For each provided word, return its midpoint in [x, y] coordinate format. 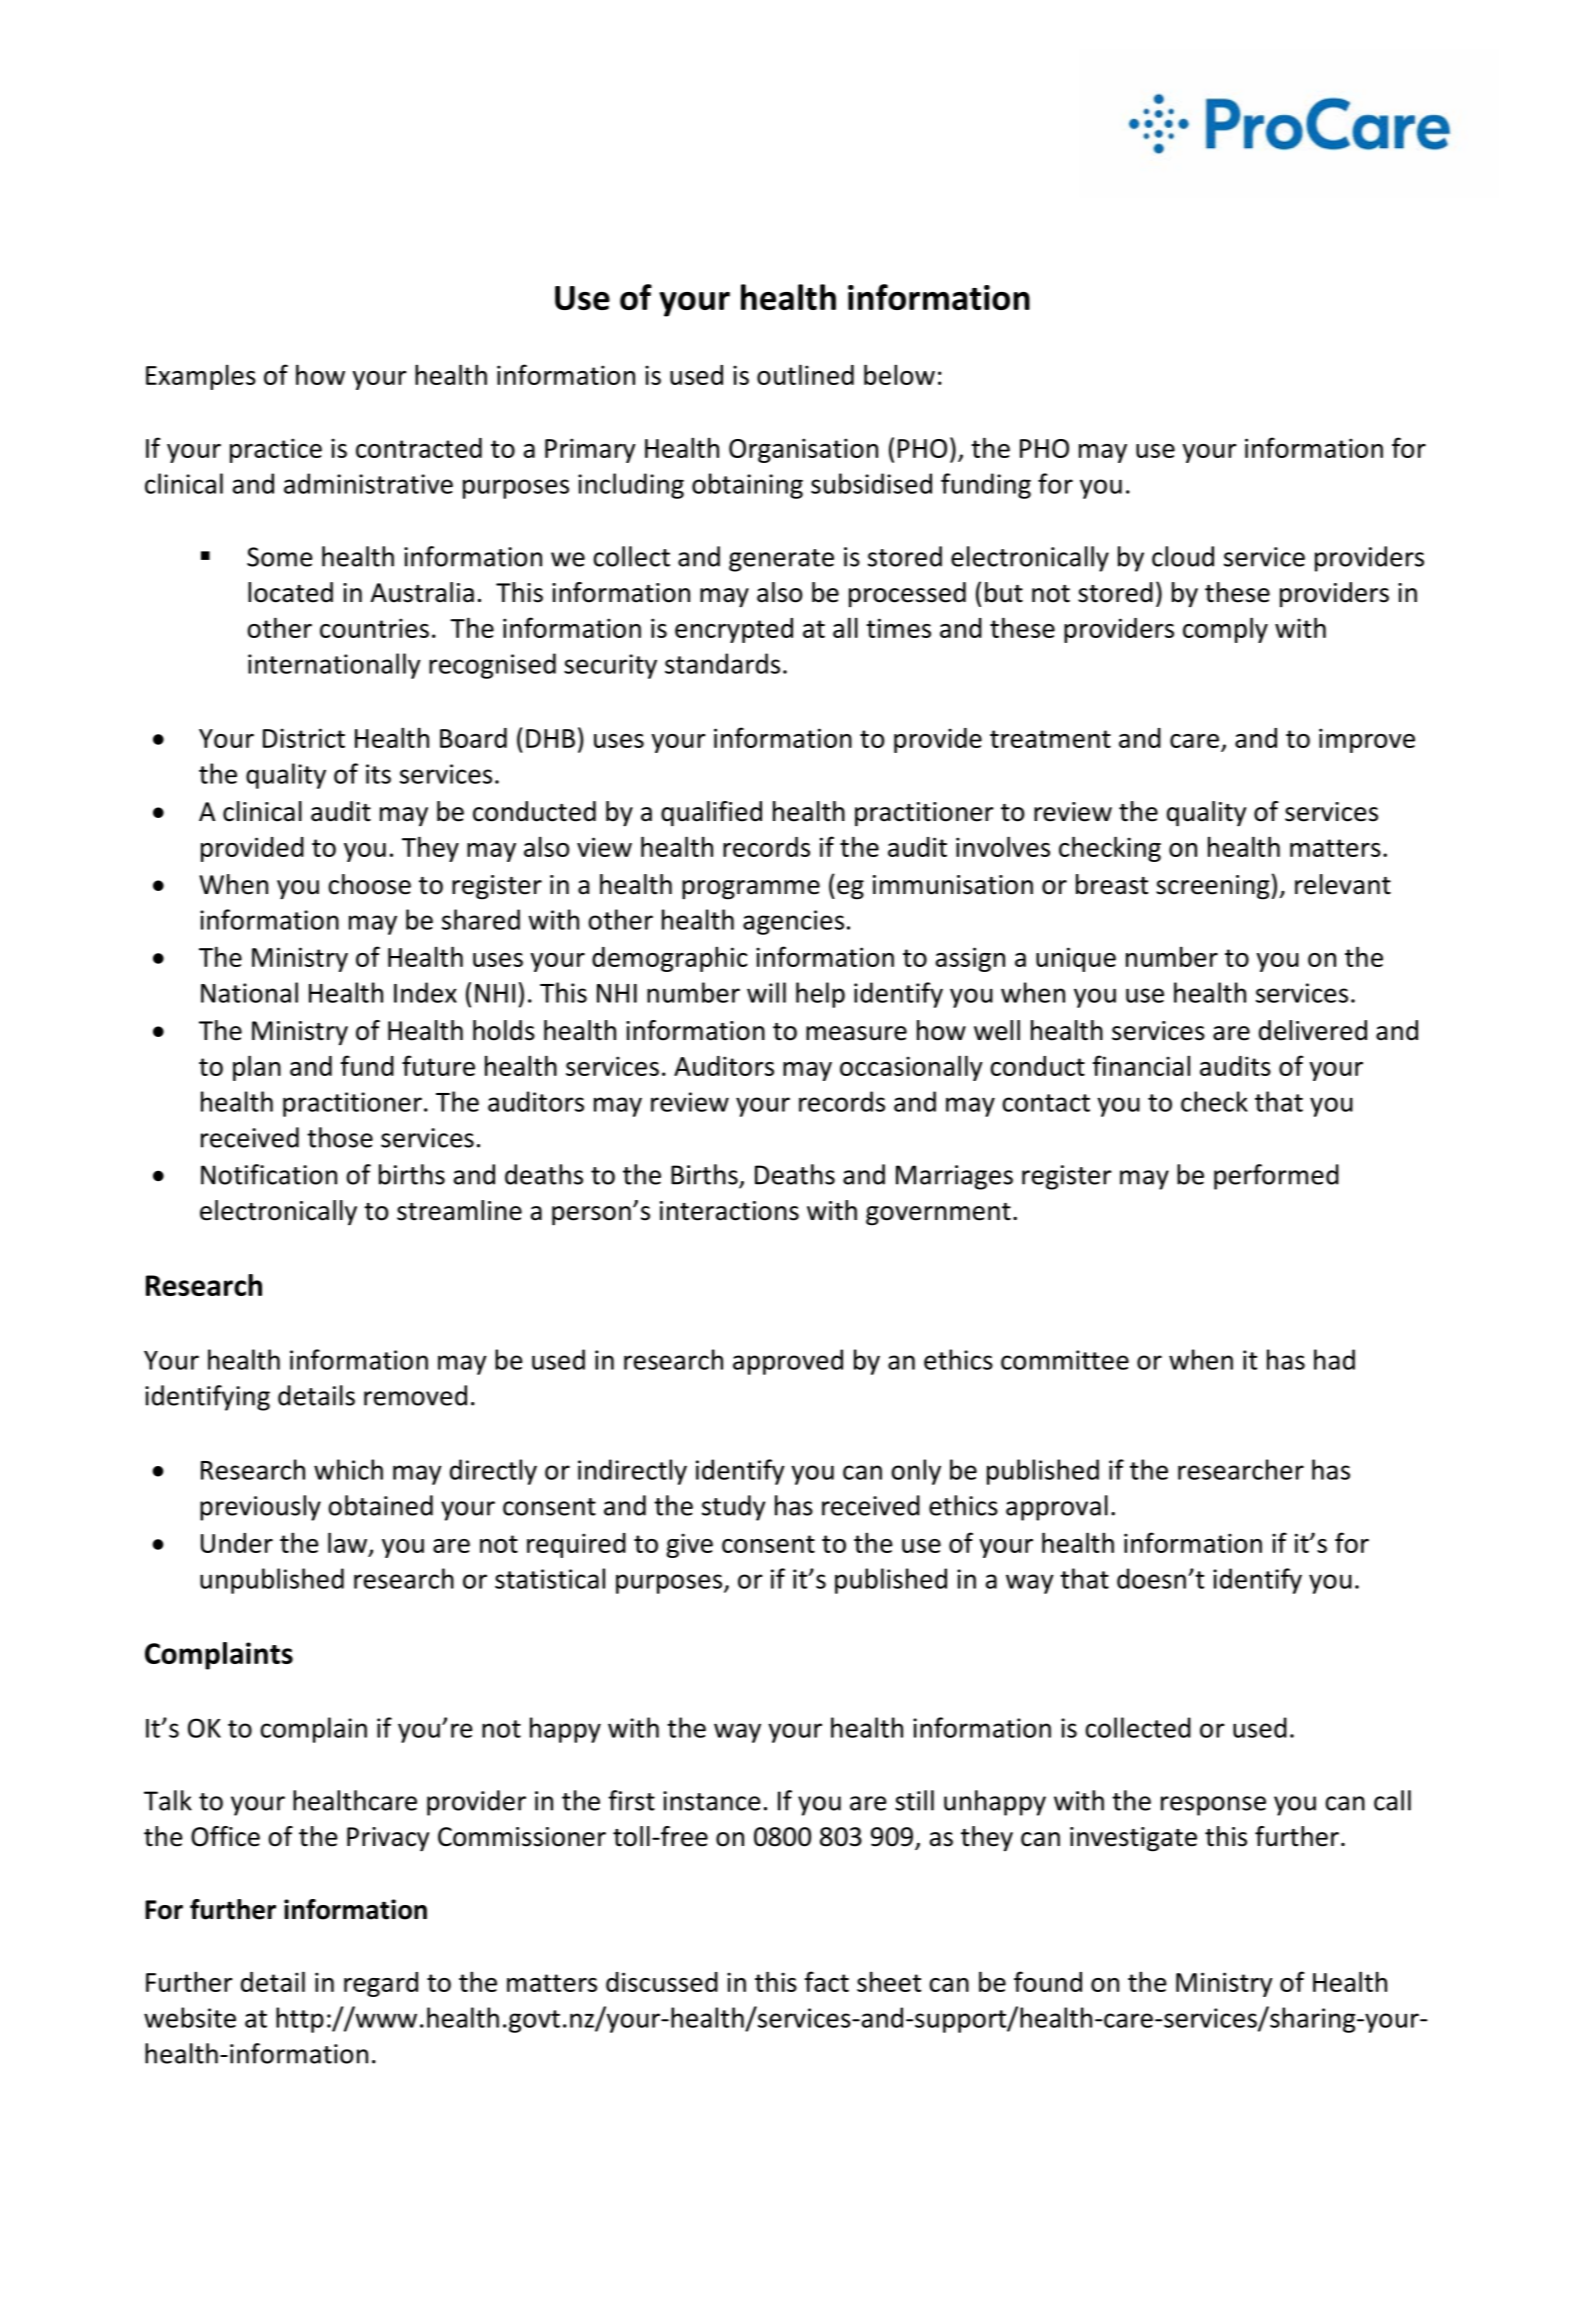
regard [381, 1984]
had [1334, 1359]
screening [1213, 887]
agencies [793, 922]
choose [370, 884]
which [348, 1469]
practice [276, 450]
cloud [1183, 556]
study [733, 1508]
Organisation [803, 450]
